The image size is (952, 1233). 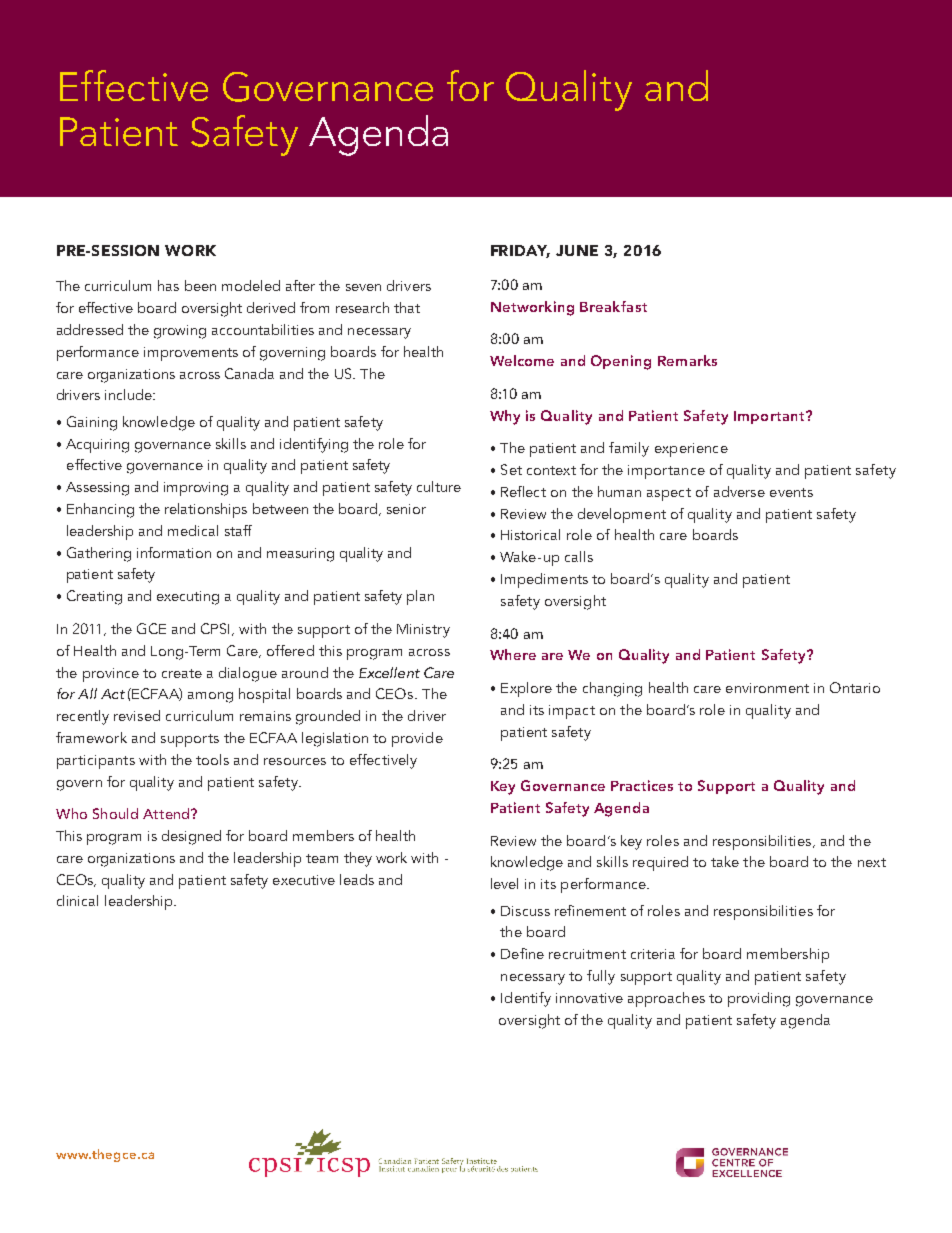 I want to click on JUNE, so click(x=577, y=250).
